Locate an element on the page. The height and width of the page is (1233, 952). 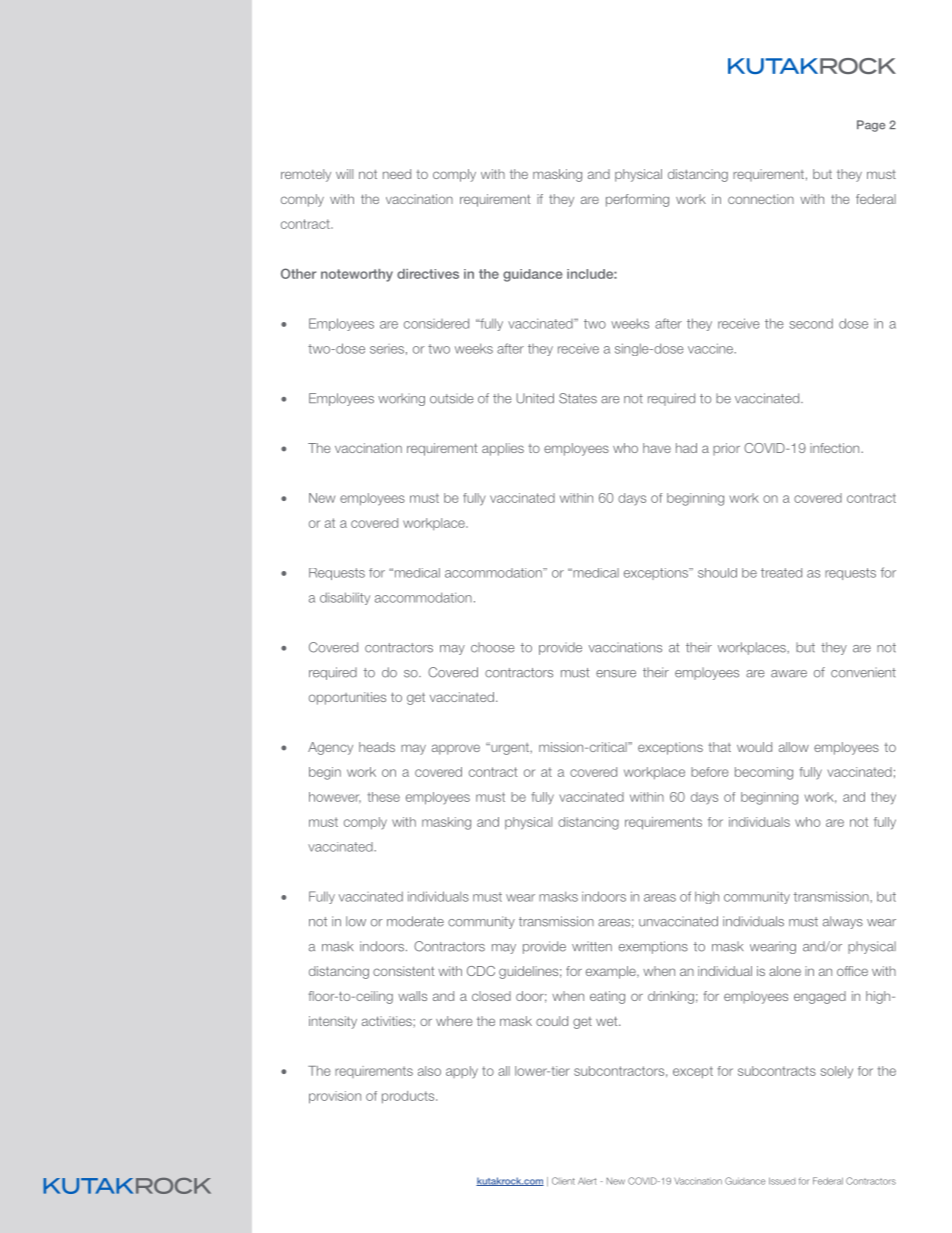
opportunities is located at coordinates (347, 698).
